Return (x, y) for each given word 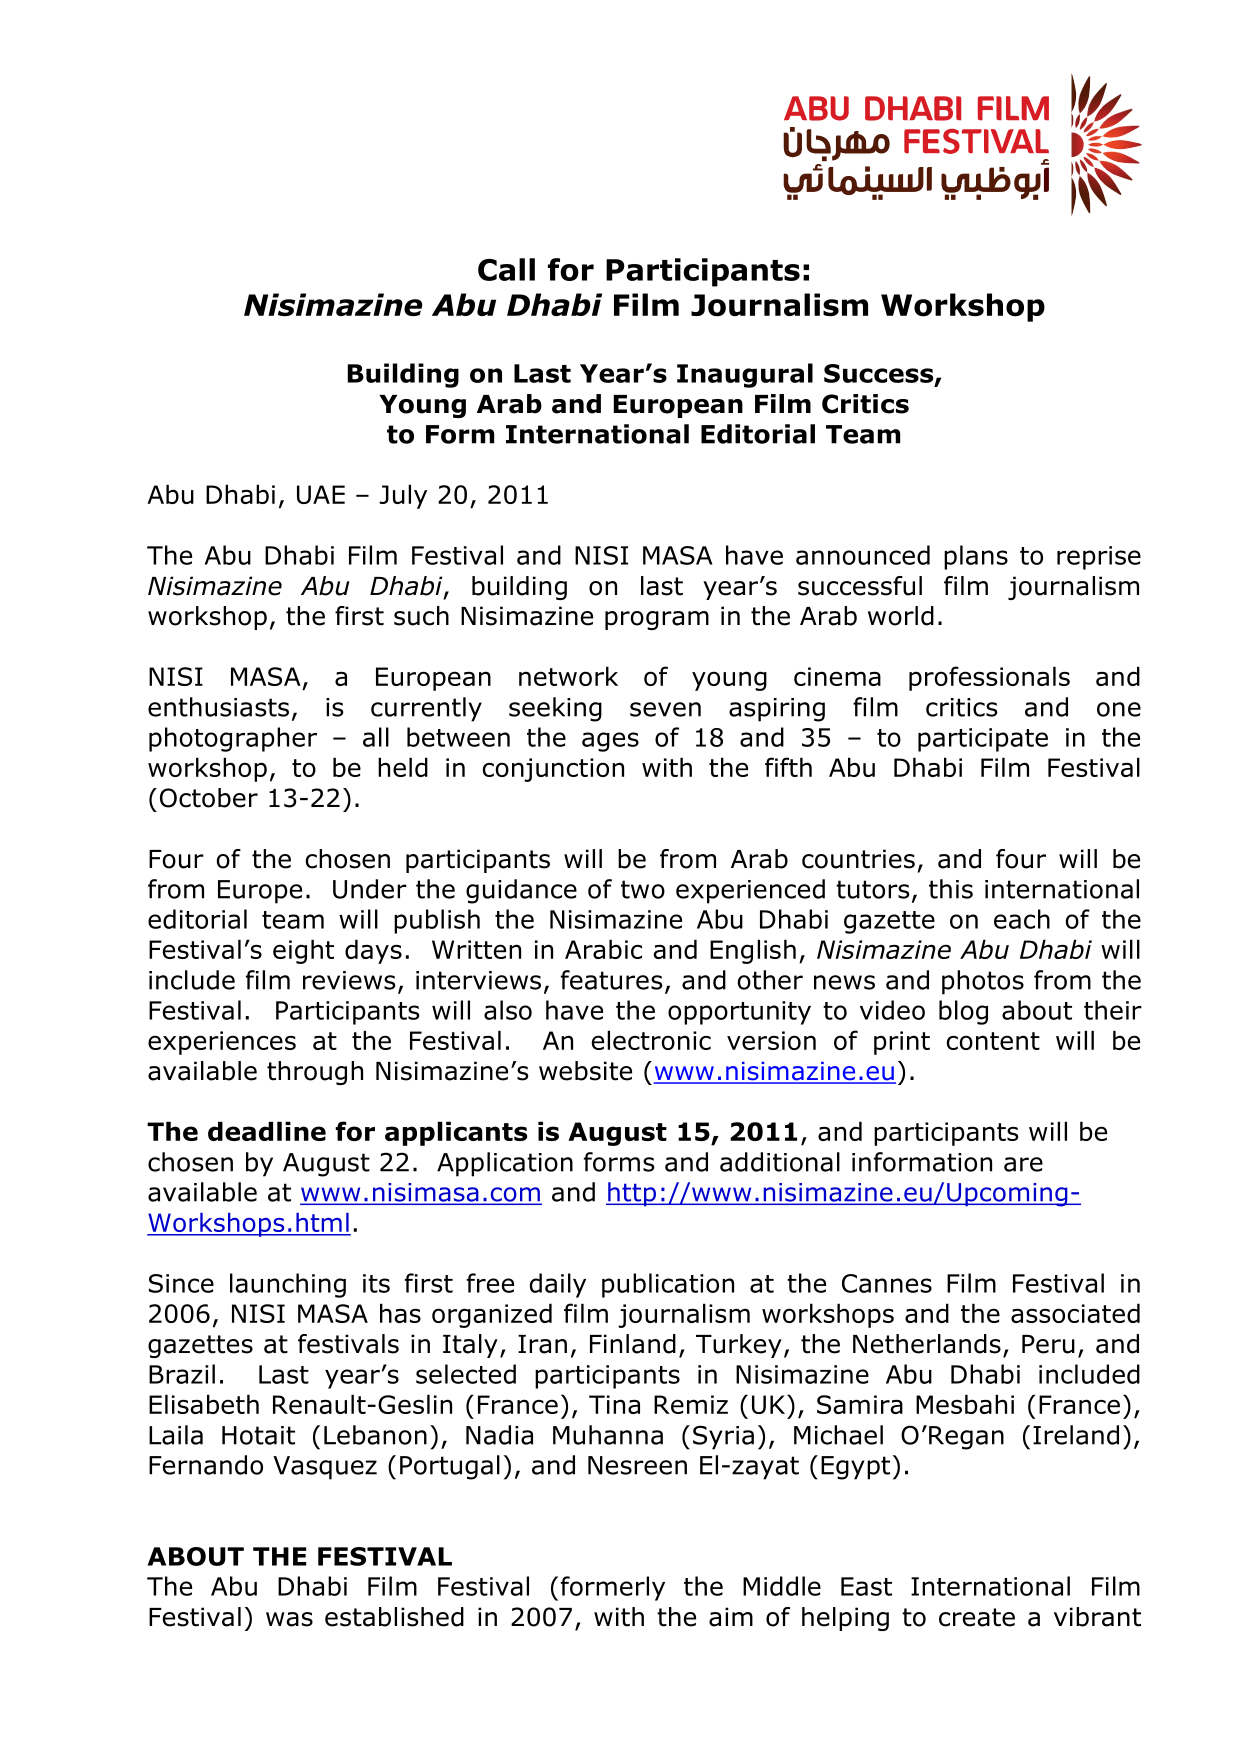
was (289, 1619)
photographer (233, 739)
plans (976, 557)
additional (780, 1162)
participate (983, 740)
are (1023, 1164)
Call (506, 269)
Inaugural (745, 375)
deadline (267, 1131)
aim (731, 1617)
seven (665, 709)
